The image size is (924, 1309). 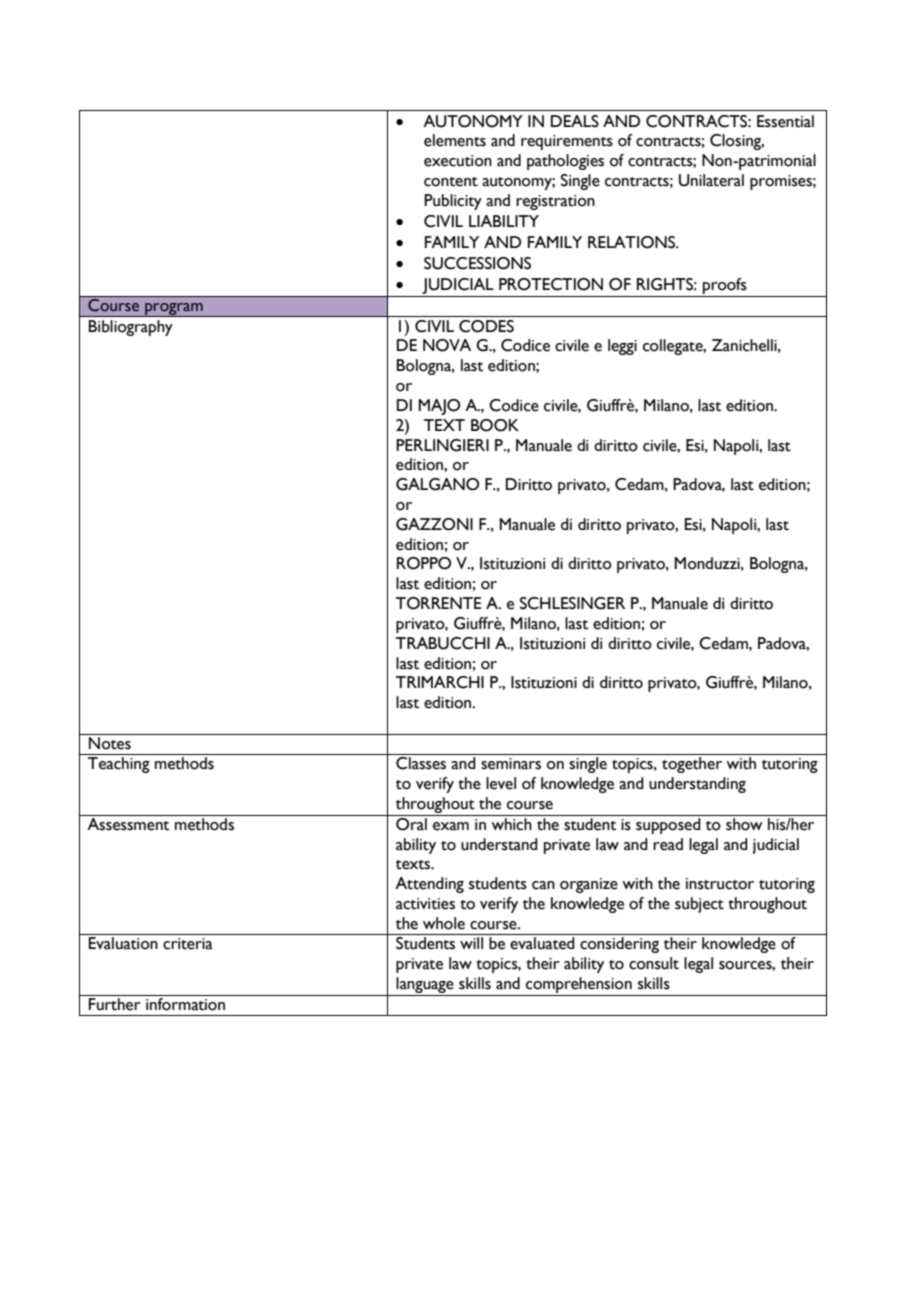 I want to click on seminars, so click(x=511, y=764).
